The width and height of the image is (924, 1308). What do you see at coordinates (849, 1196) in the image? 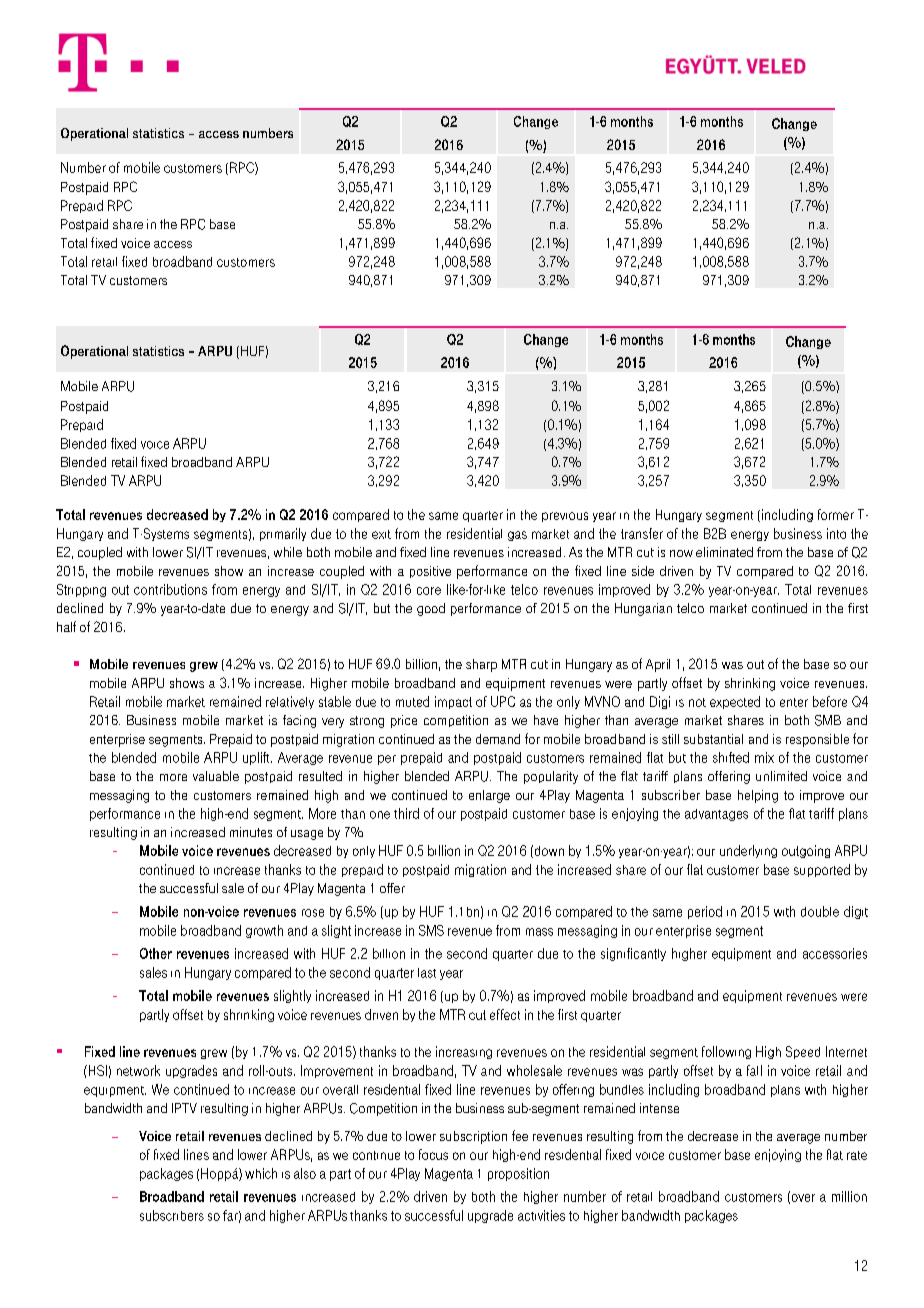
I see `million` at bounding box center [849, 1196].
